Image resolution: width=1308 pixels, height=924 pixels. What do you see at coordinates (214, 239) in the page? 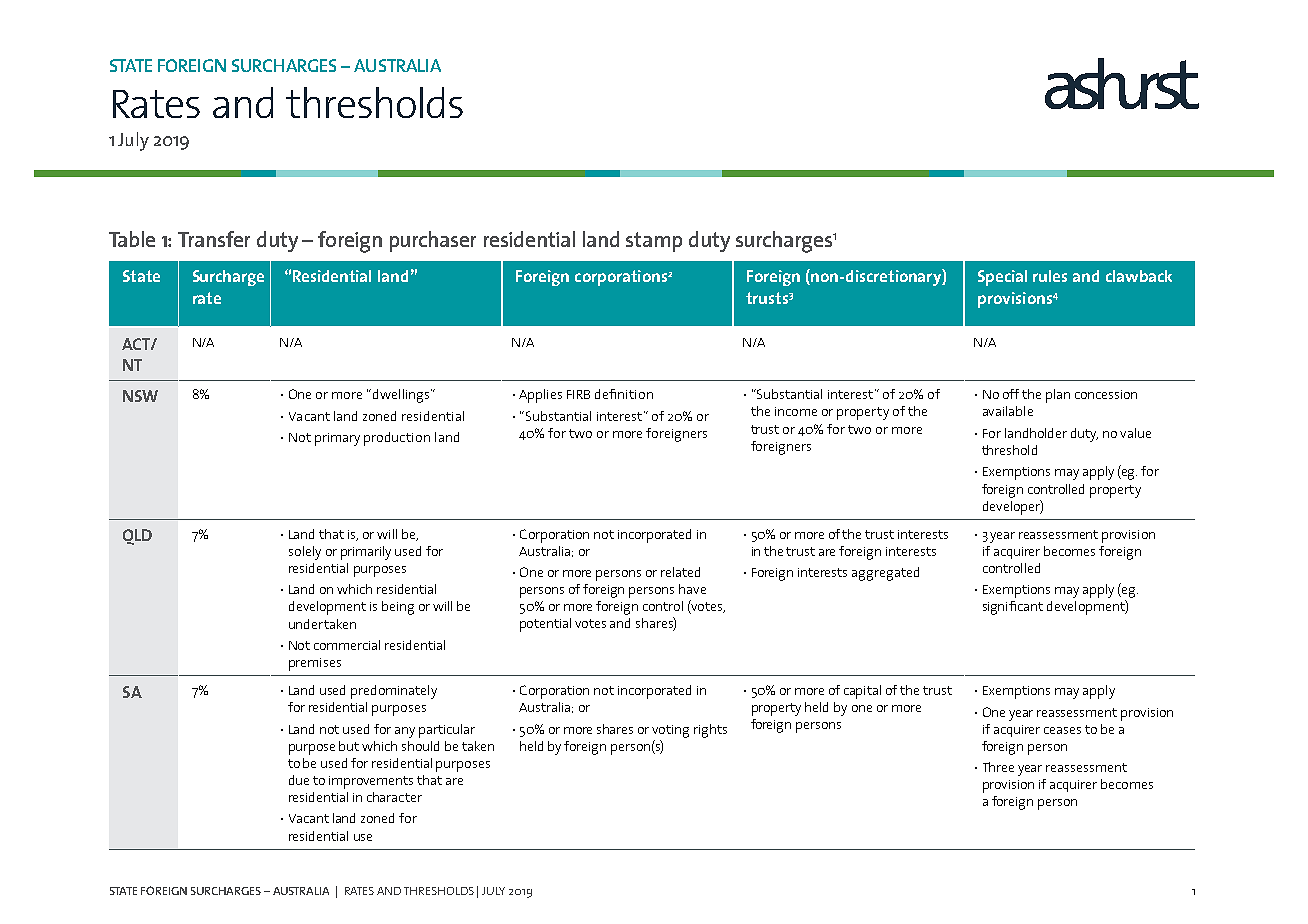
I see `Transfer` at bounding box center [214, 239].
